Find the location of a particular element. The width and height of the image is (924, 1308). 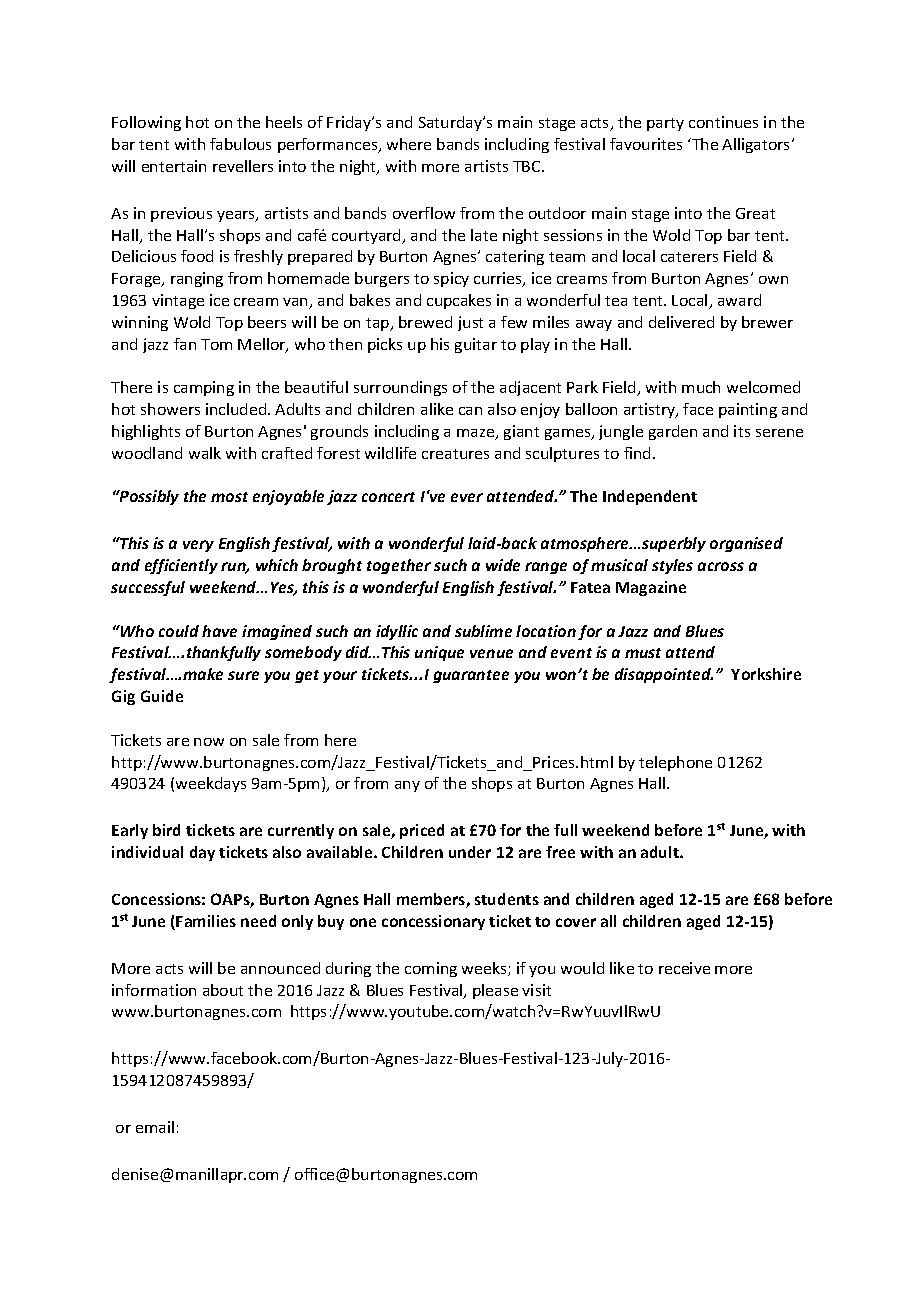

sublime is located at coordinates (483, 631).
